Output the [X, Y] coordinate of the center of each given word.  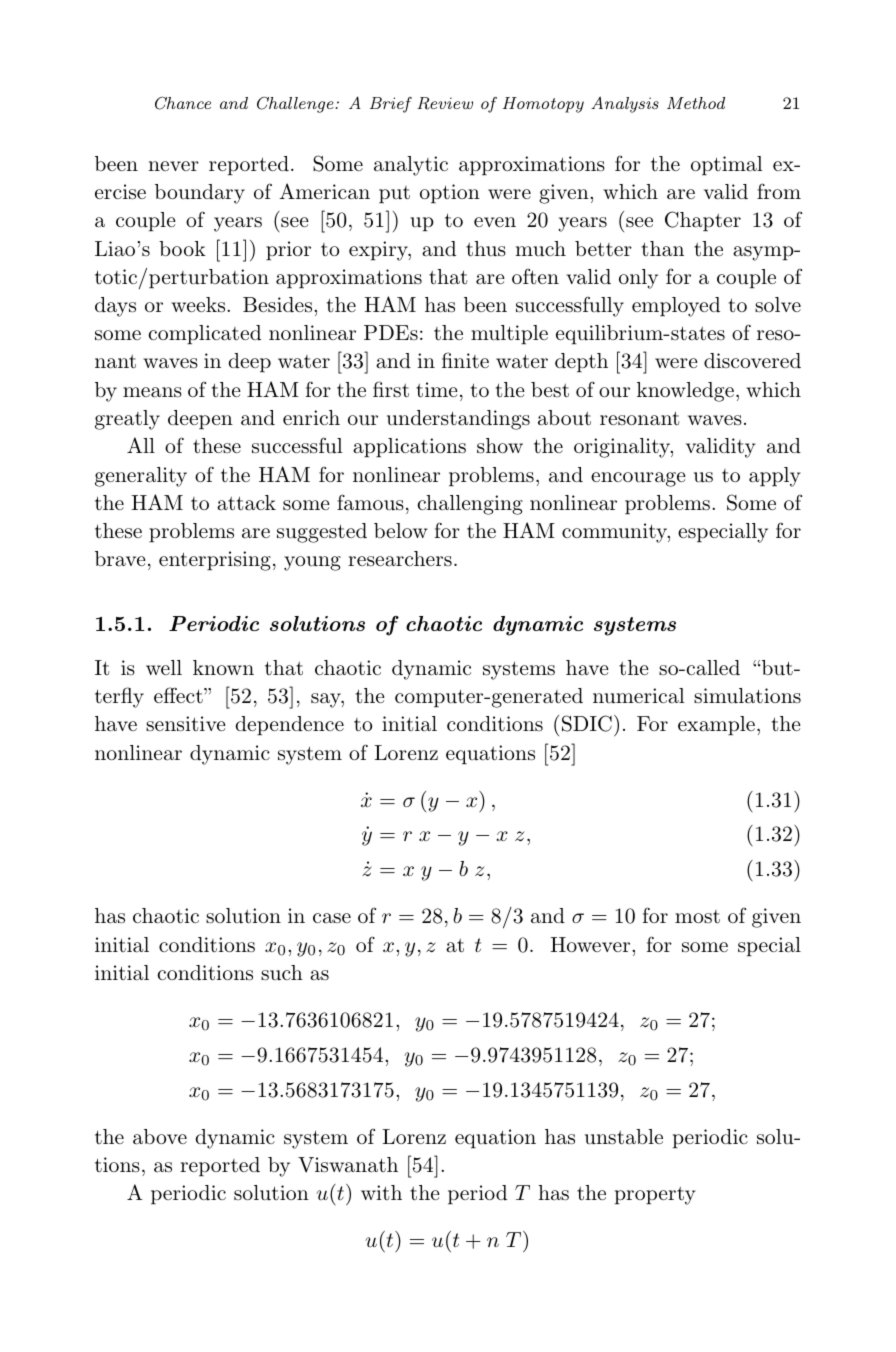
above [160, 1137]
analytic [411, 166]
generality [141, 477]
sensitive [186, 724]
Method [696, 103]
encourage [638, 479]
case [332, 918]
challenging [470, 505]
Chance [183, 103]
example [716, 726]
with [381, 1192]
